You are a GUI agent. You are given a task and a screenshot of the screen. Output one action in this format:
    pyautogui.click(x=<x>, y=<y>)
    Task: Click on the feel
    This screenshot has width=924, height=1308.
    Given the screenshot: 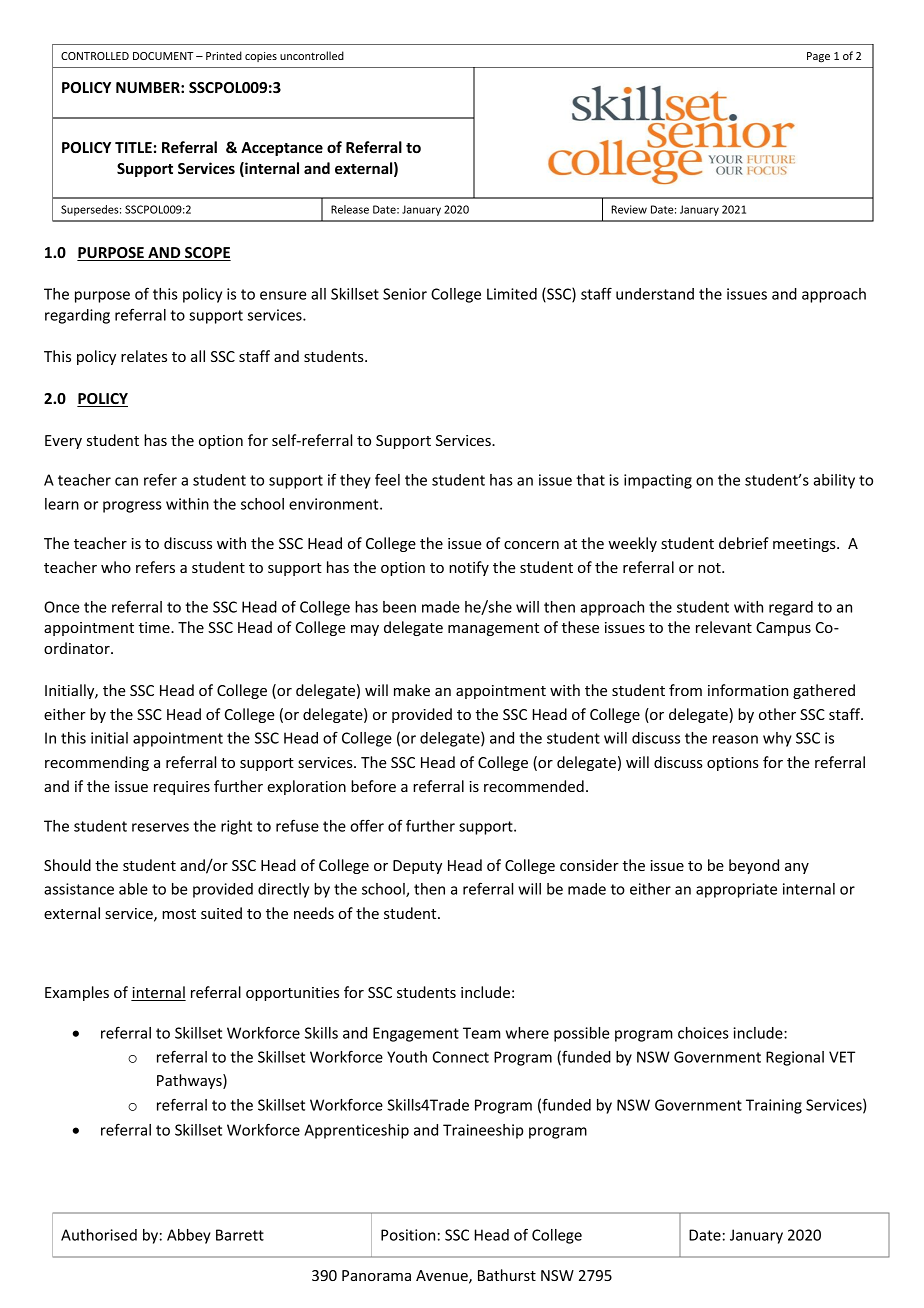 What is the action you would take?
    pyautogui.click(x=387, y=479)
